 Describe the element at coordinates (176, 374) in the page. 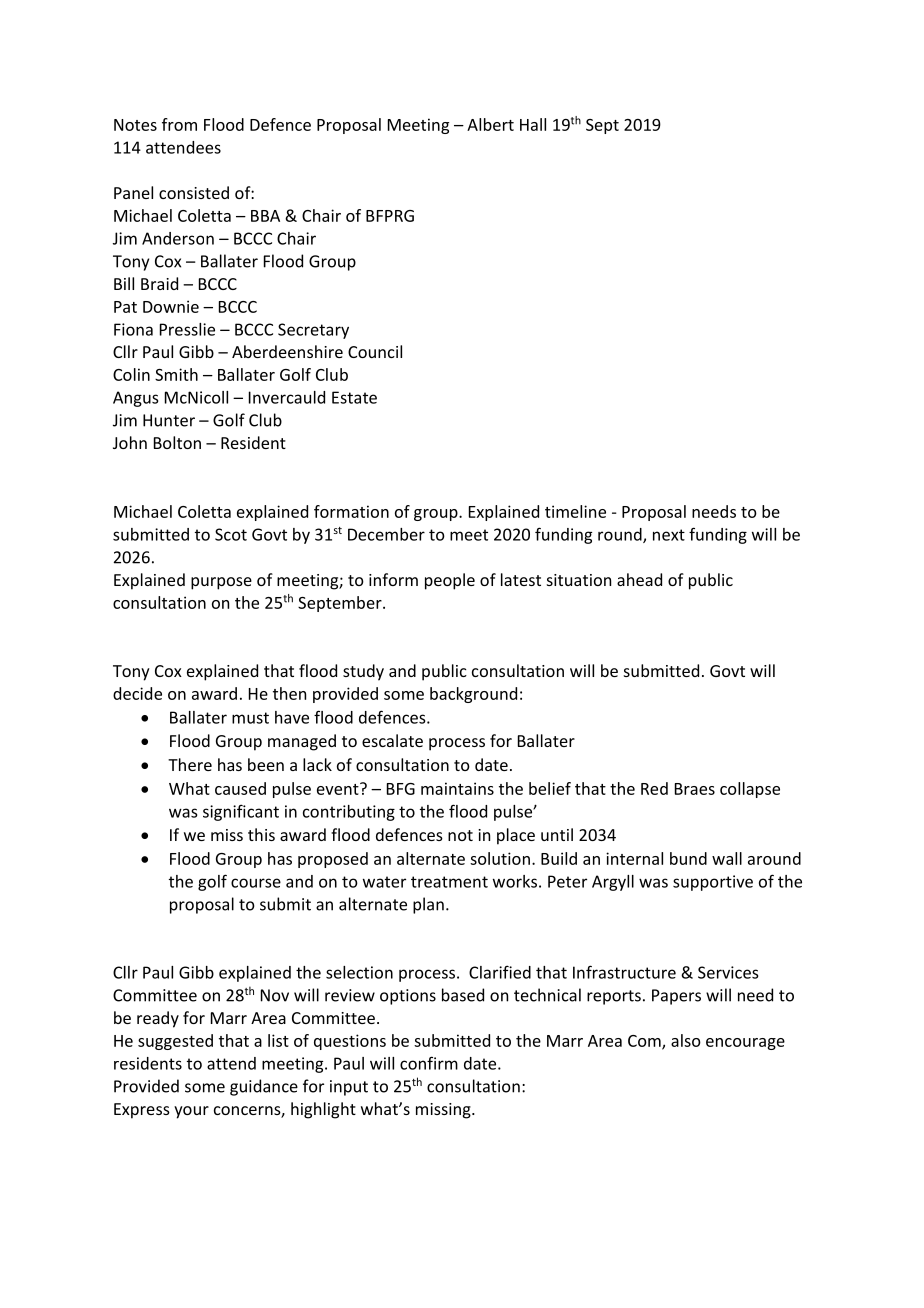

I see `Smith` at that location.
